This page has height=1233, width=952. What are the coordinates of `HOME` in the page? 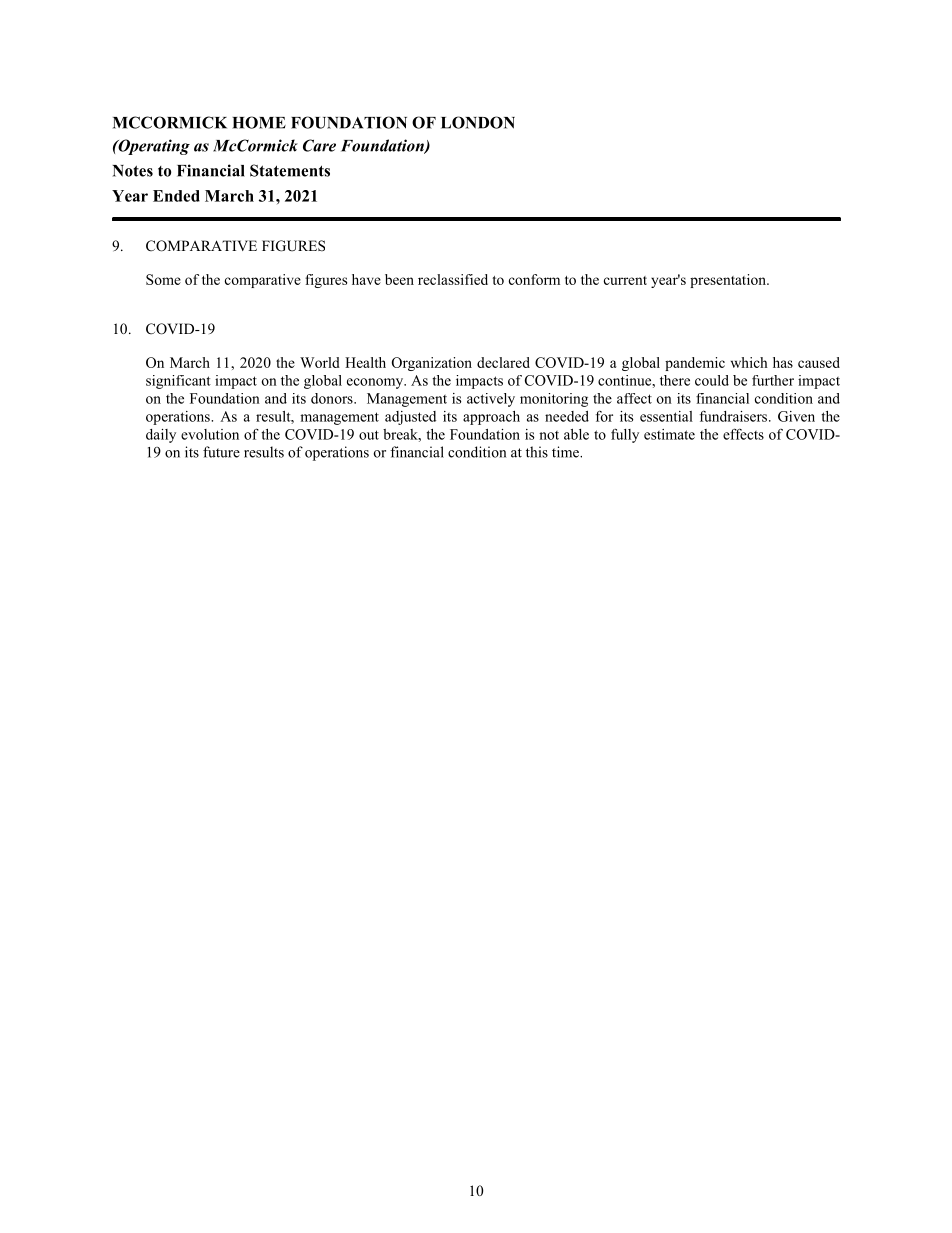 It's located at (259, 122).
